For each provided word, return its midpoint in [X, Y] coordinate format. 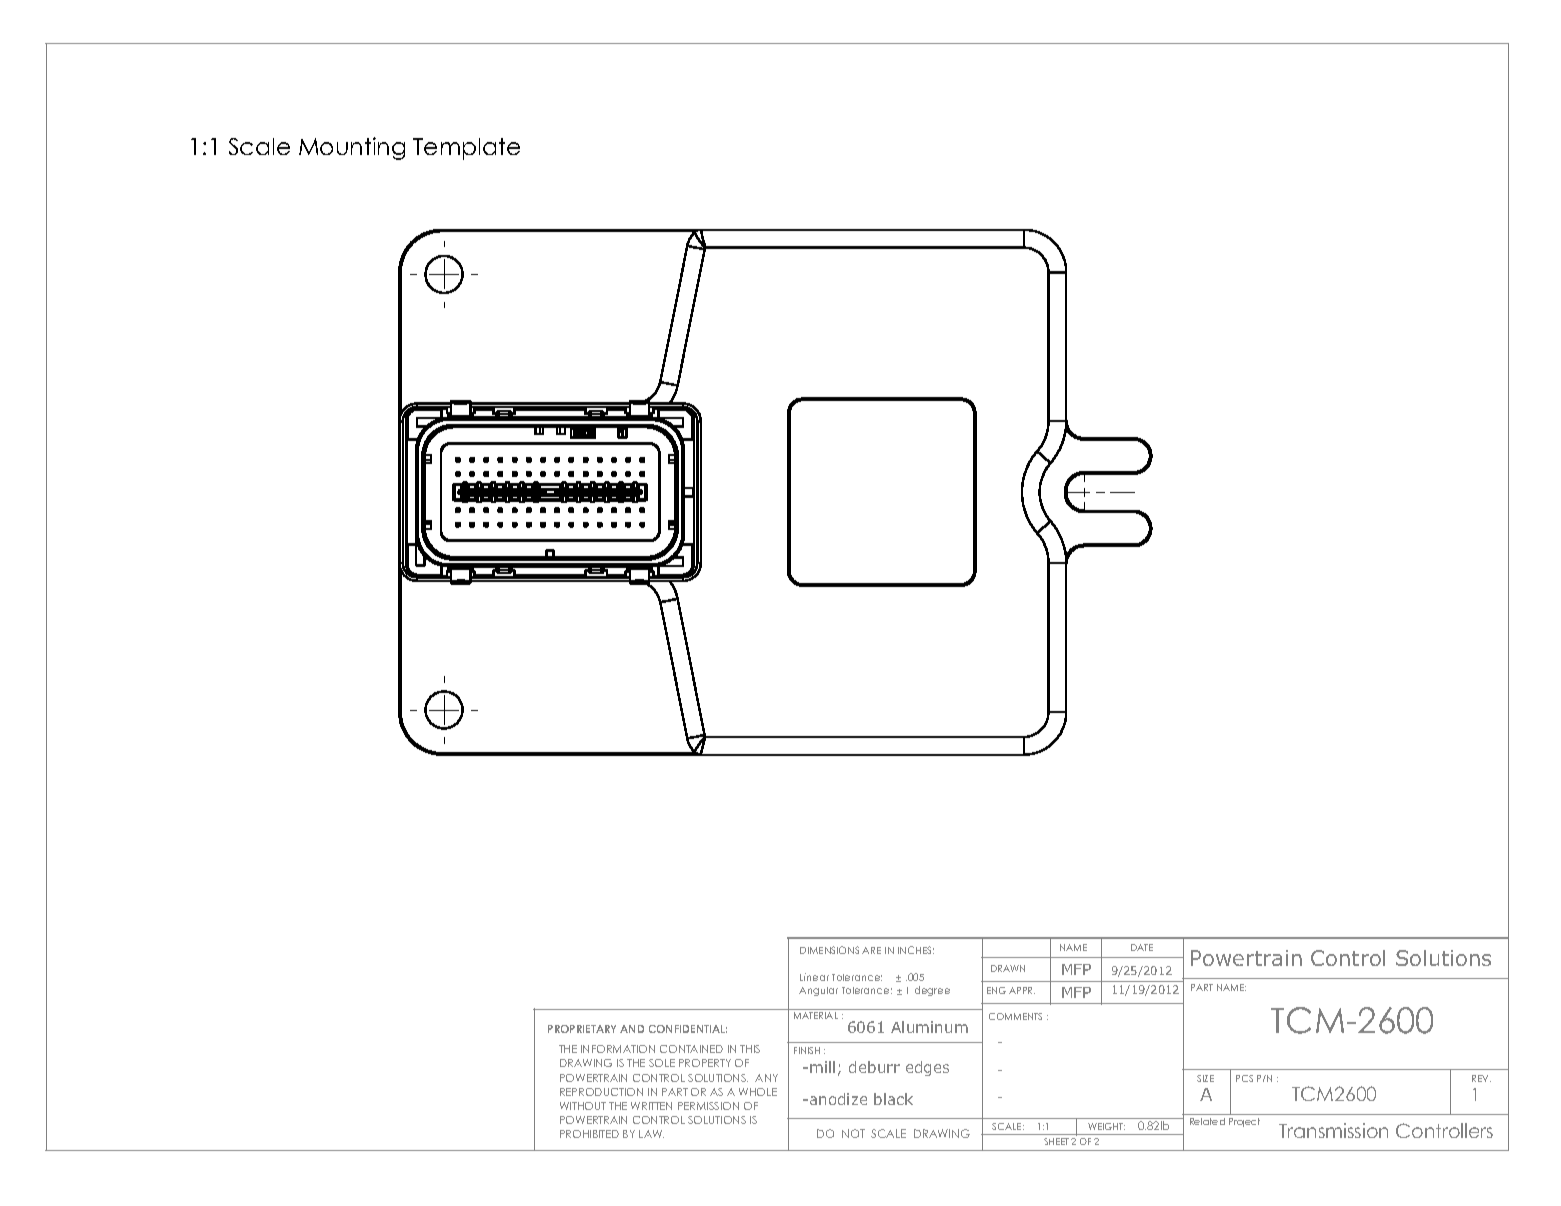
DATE [1142, 947]
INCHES [916, 950]
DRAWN [1008, 968]
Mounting [352, 148]
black [893, 1099]
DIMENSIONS [829, 950]
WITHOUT [583, 1106]
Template [466, 149]
